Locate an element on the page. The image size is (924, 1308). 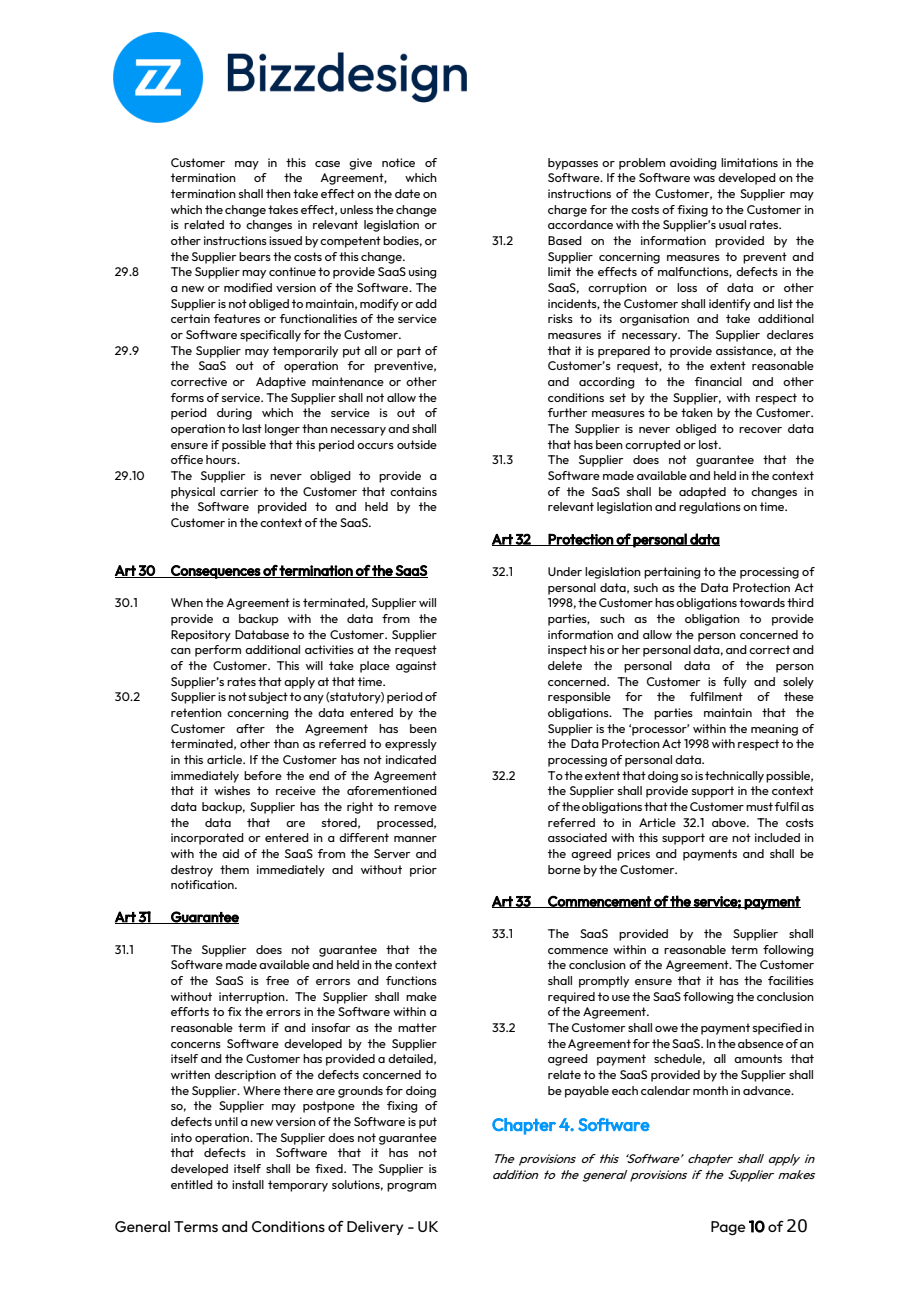
subject is located at coordinates (268, 698).
